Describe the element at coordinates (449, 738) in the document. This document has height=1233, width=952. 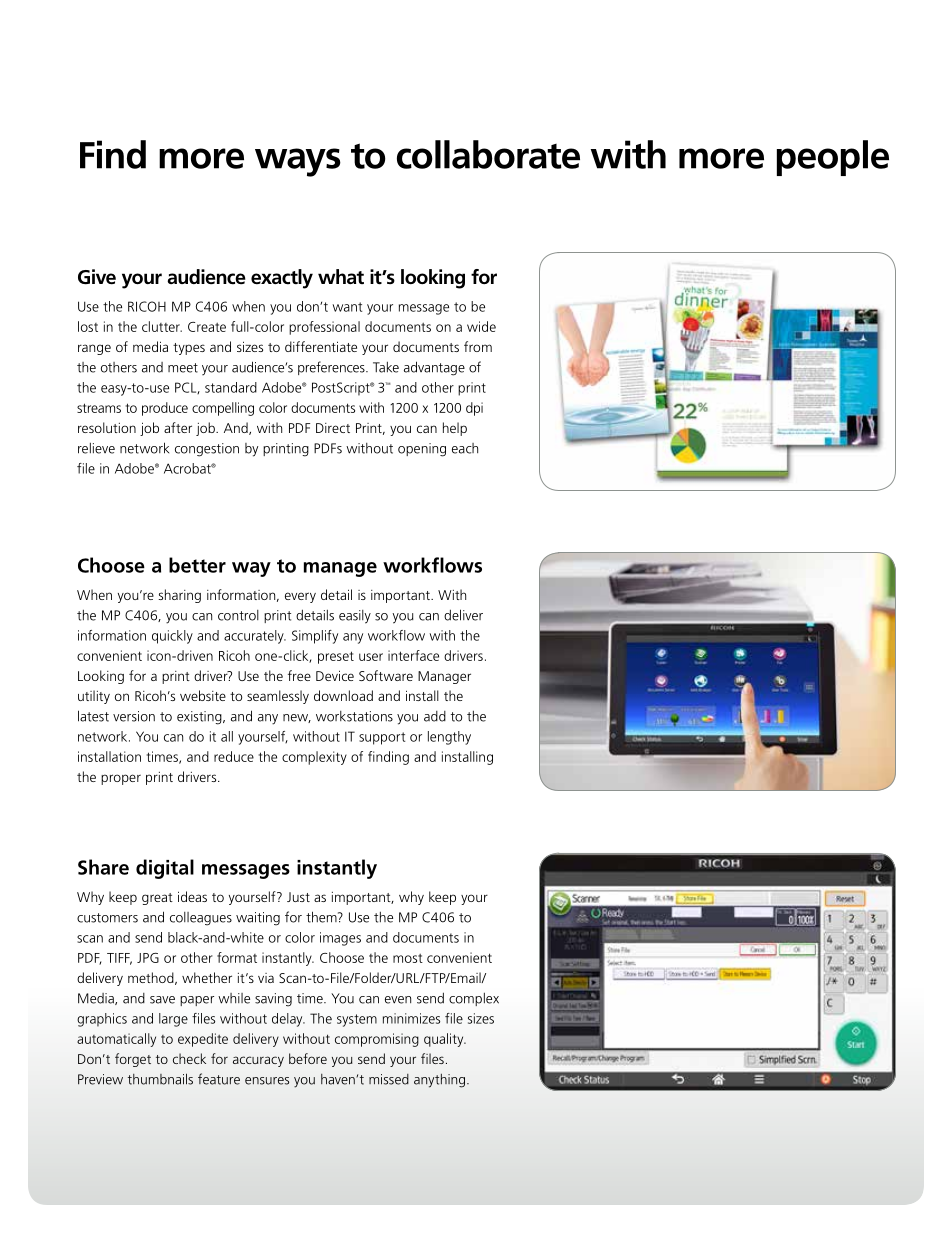
I see `lengthy` at that location.
